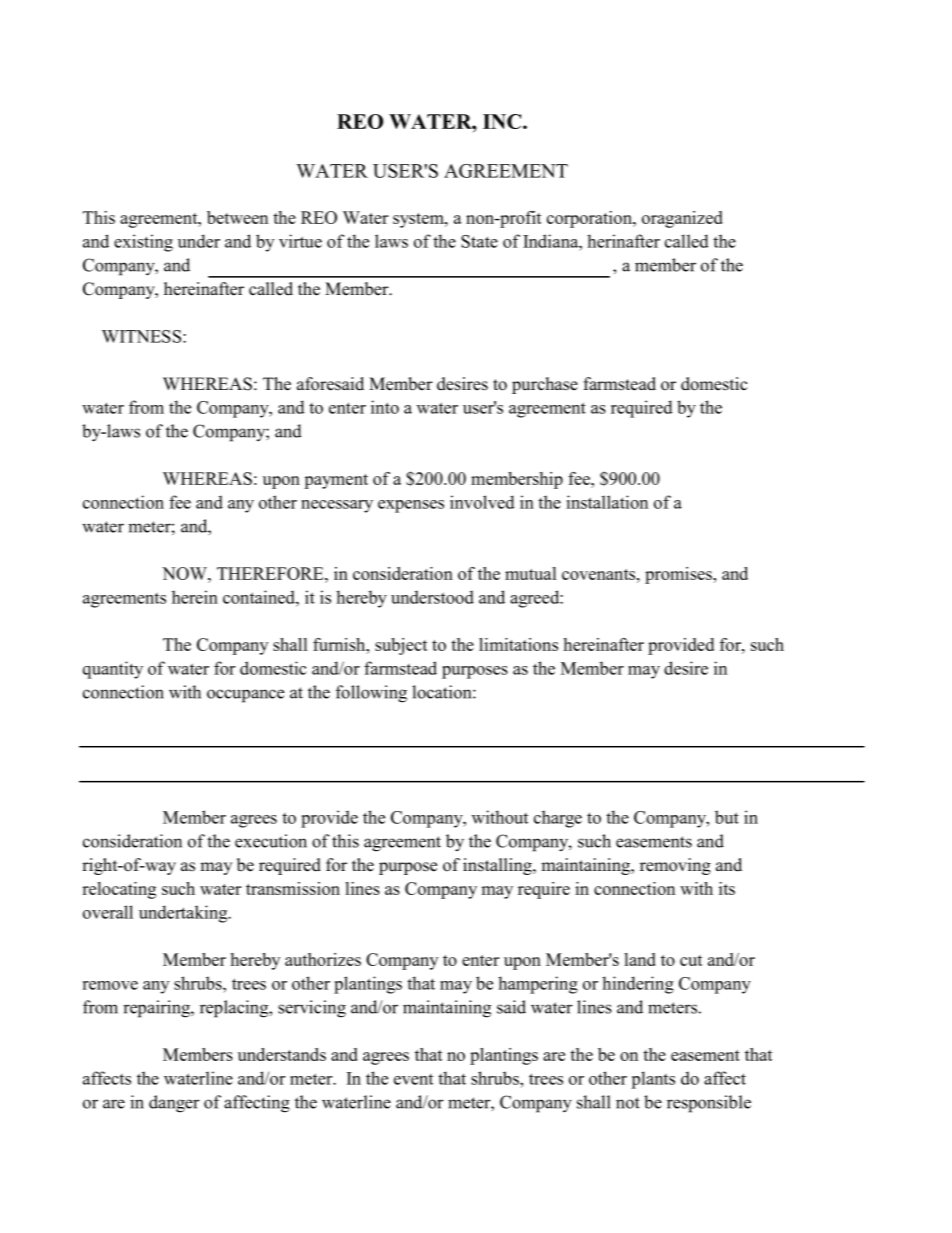  What do you see at coordinates (727, 817) in the image?
I see `but` at bounding box center [727, 817].
